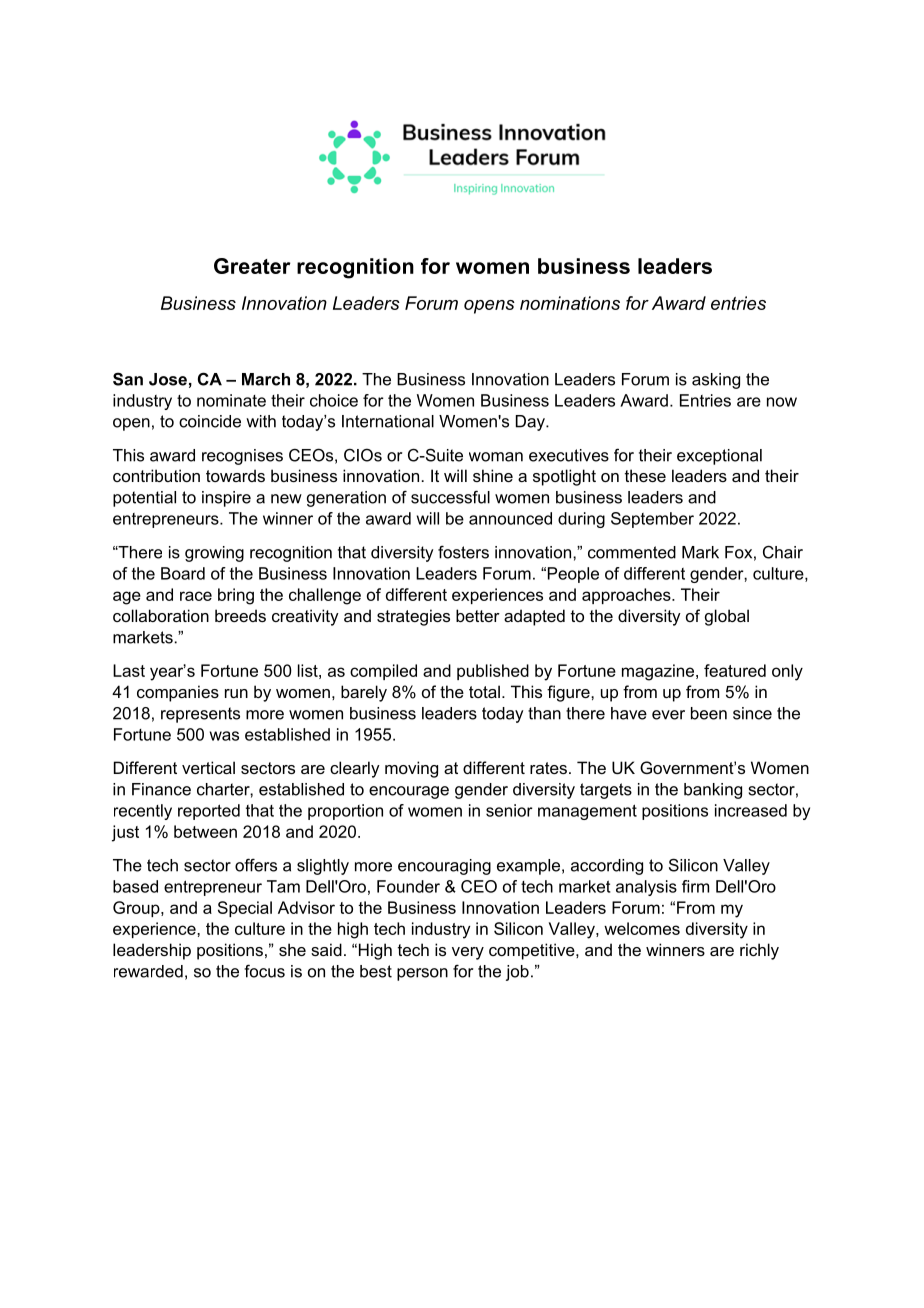 The width and height of the document is (924, 1308). I want to click on better, so click(478, 615).
